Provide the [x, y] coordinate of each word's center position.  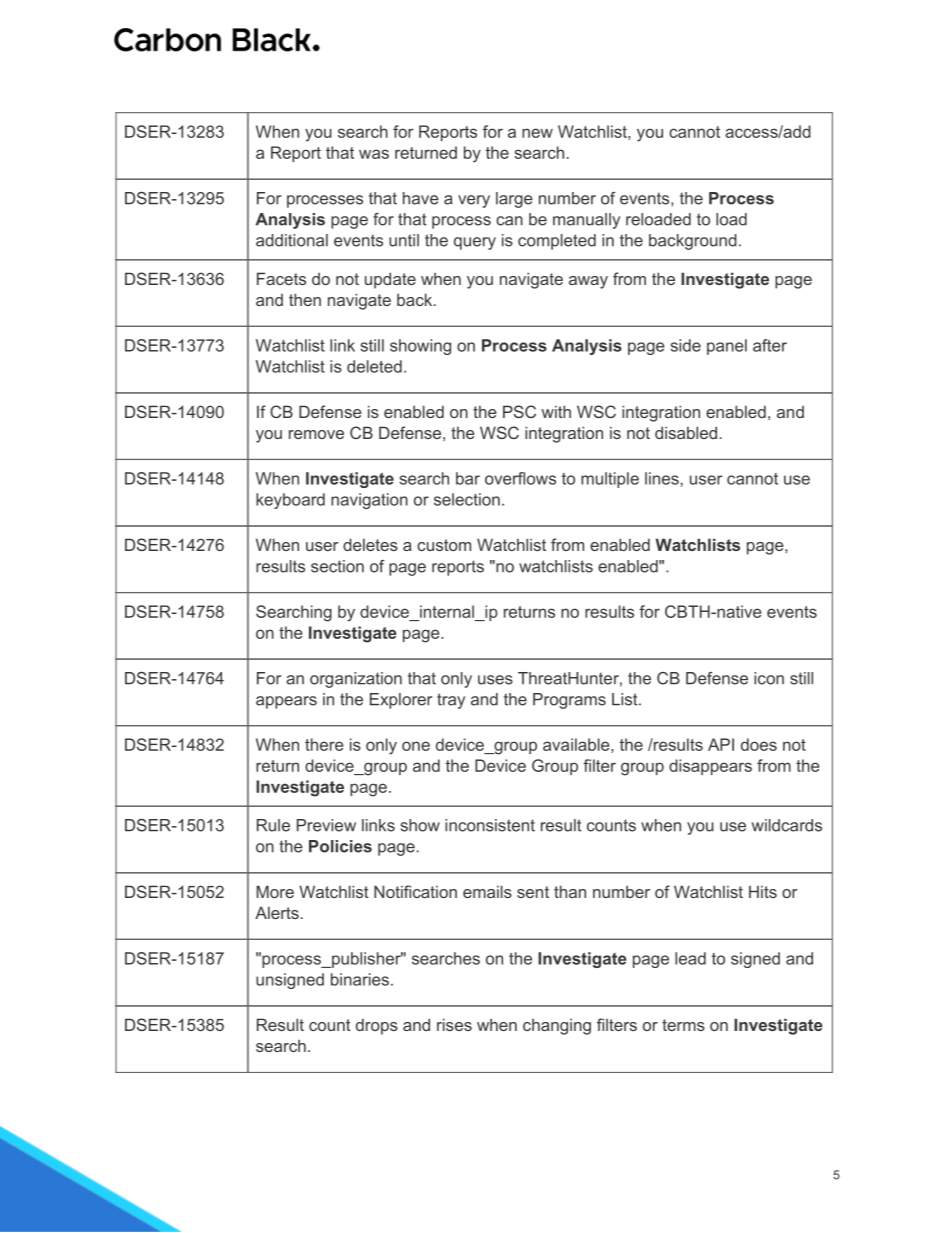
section [337, 566]
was [374, 154]
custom [444, 545]
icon [769, 678]
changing [557, 1027]
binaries [360, 979]
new [537, 133]
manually [586, 221]
